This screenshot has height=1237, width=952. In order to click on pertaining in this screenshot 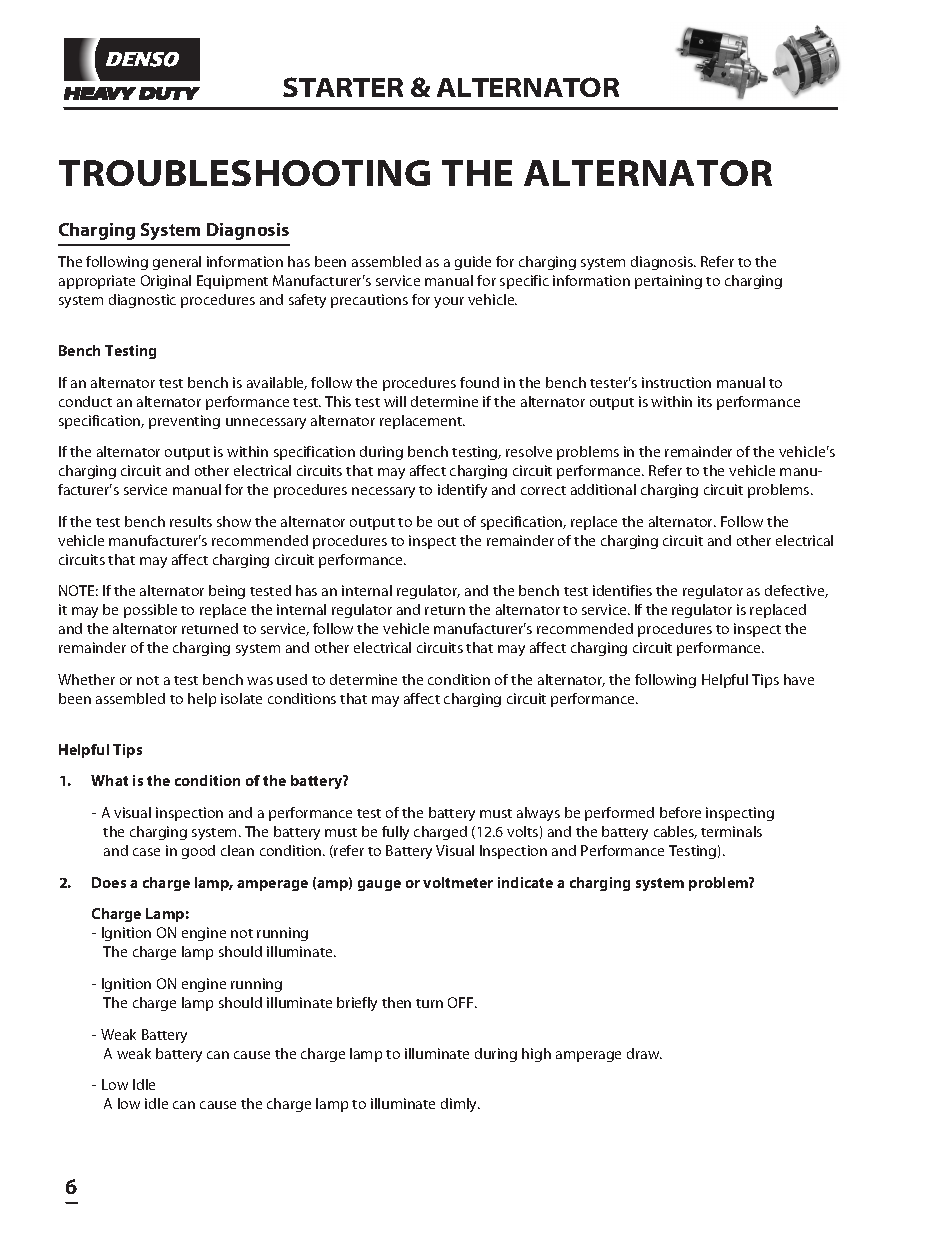, I will do `click(668, 282)`.
